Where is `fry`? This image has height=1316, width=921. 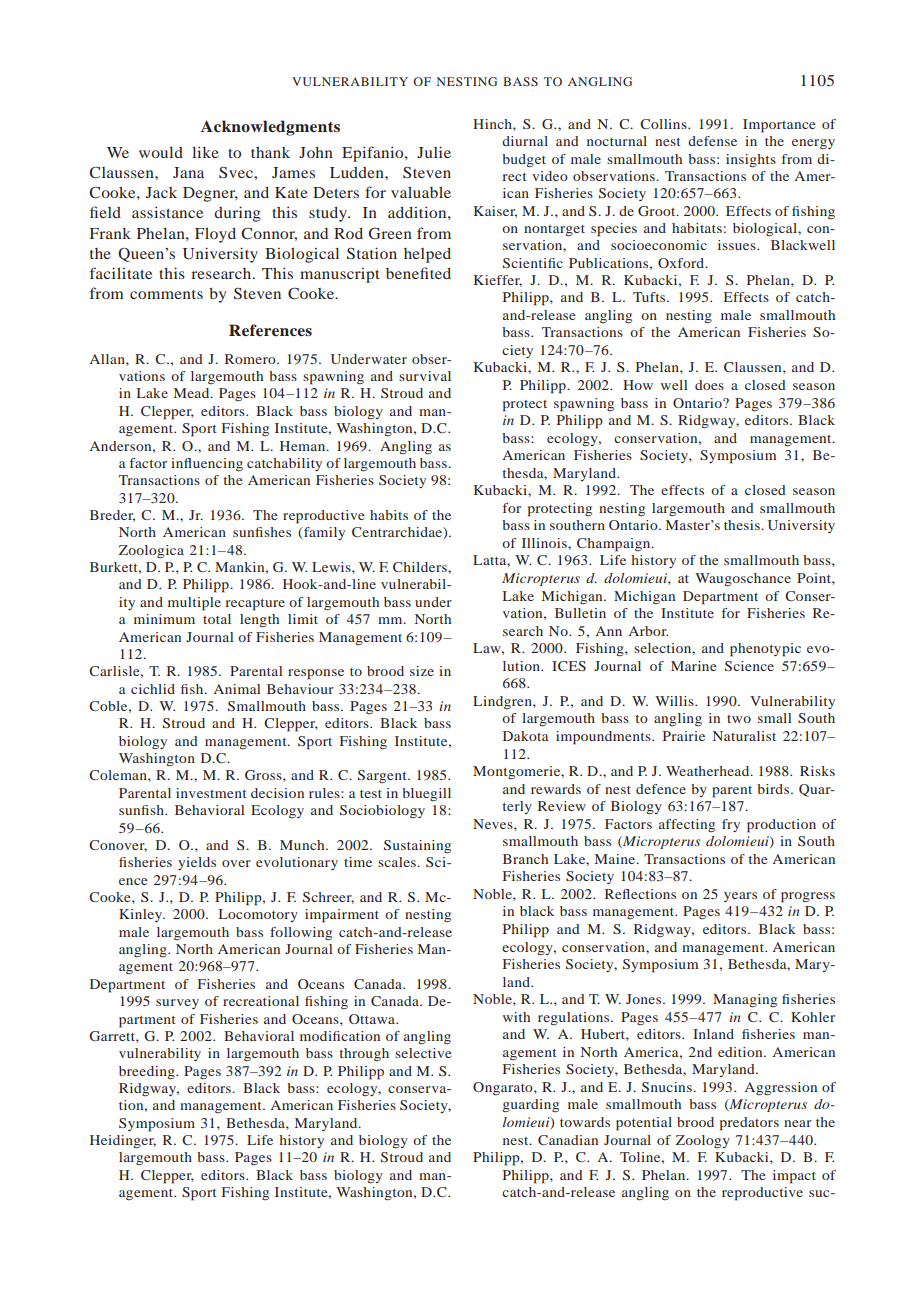
fry is located at coordinates (731, 825).
